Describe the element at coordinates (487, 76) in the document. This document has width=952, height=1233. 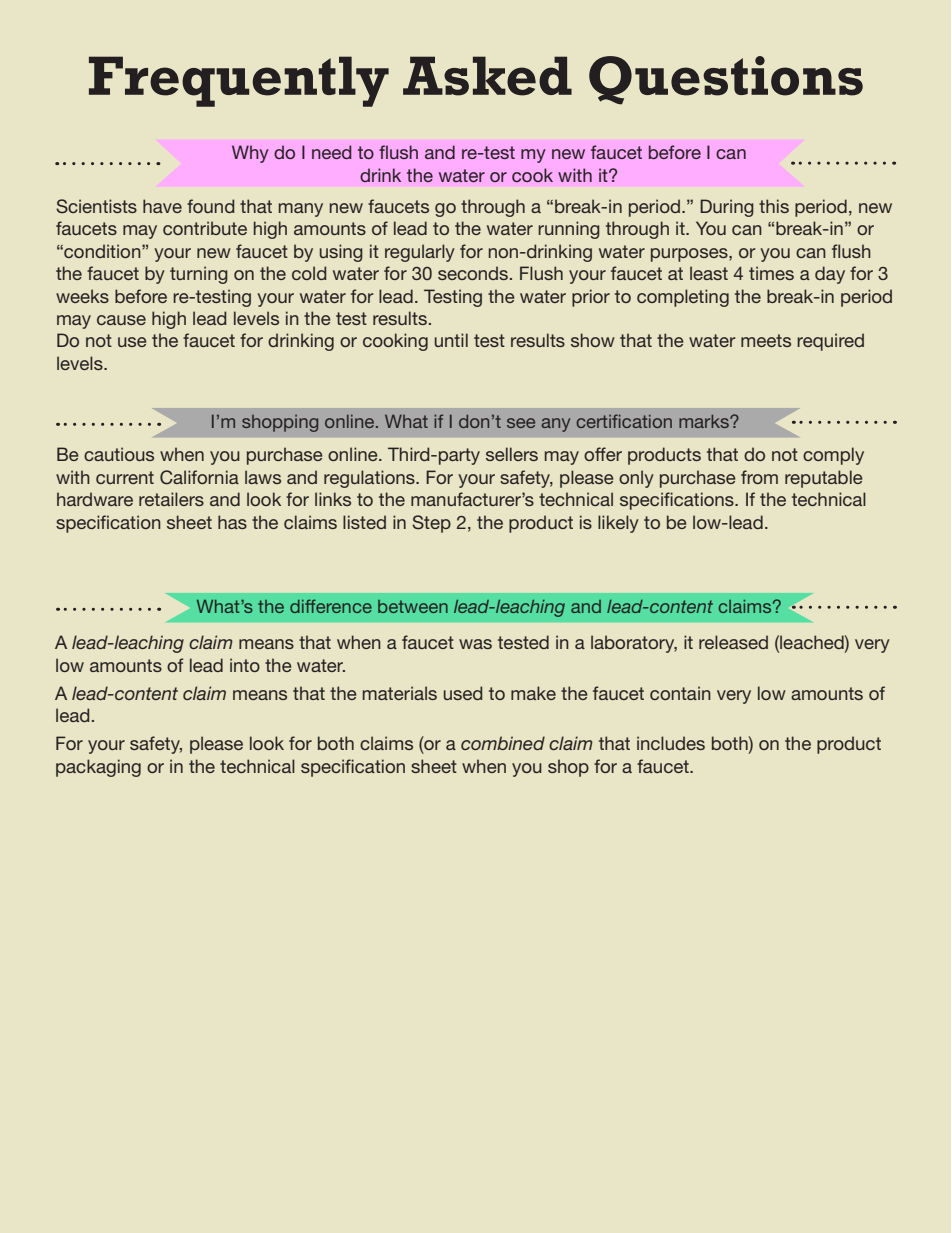
I see `Asked` at that location.
